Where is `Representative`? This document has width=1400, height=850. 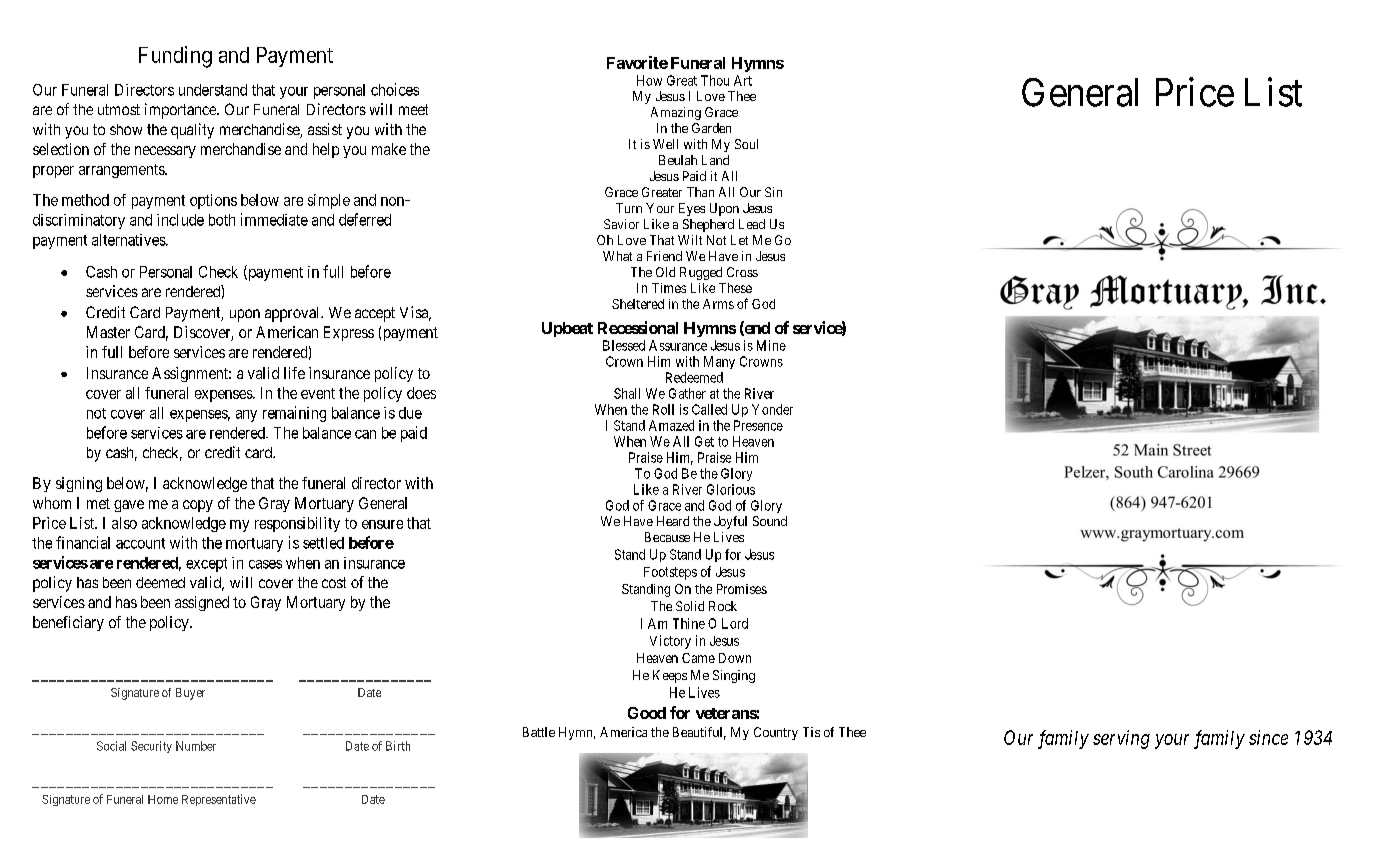 Representative is located at coordinates (219, 800).
